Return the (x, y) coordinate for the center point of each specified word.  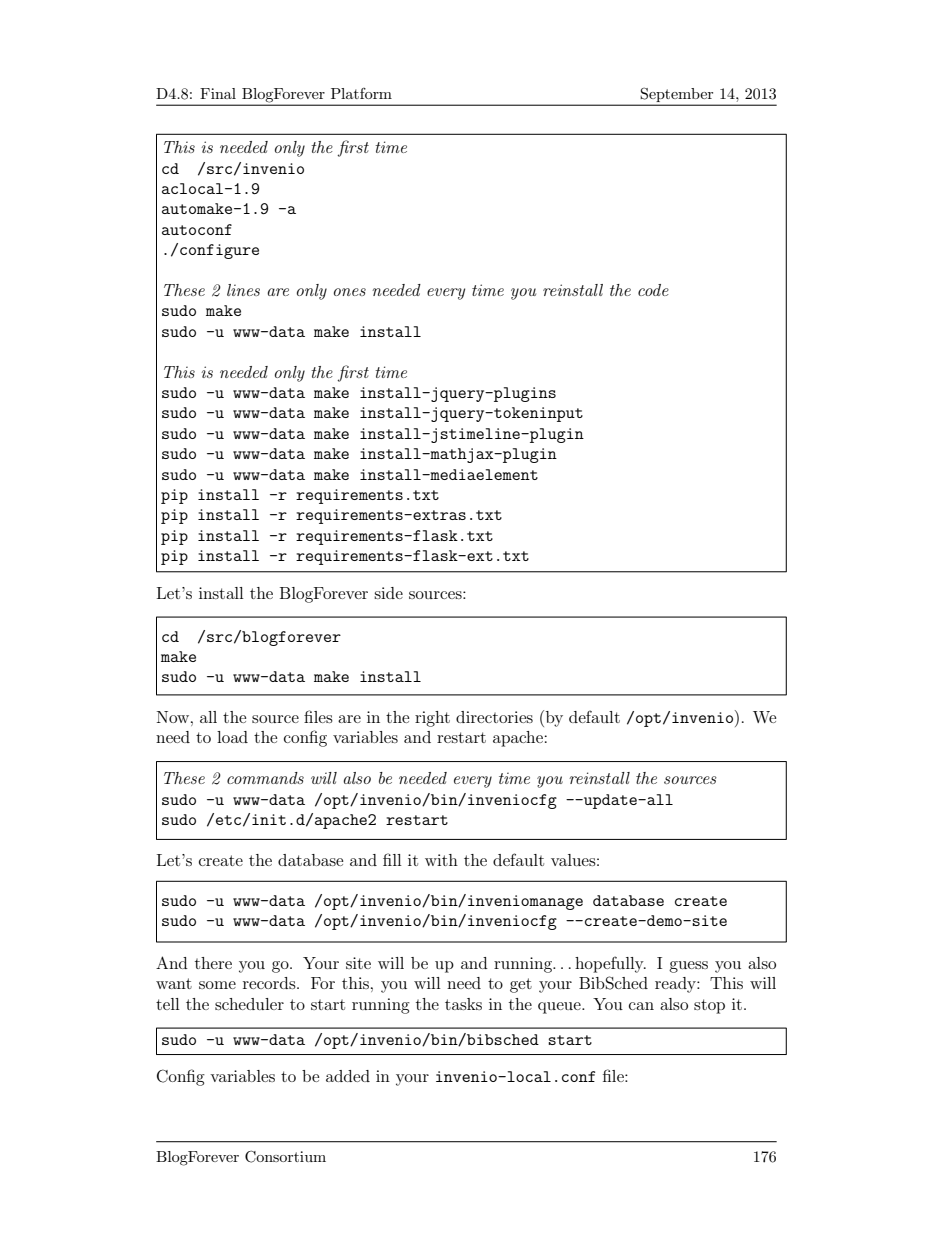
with (441, 860)
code (653, 290)
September (677, 95)
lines (243, 290)
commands (265, 778)
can (641, 1006)
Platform (361, 93)
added (348, 1076)
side (388, 593)
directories (494, 717)
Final (218, 93)
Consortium (285, 1156)
